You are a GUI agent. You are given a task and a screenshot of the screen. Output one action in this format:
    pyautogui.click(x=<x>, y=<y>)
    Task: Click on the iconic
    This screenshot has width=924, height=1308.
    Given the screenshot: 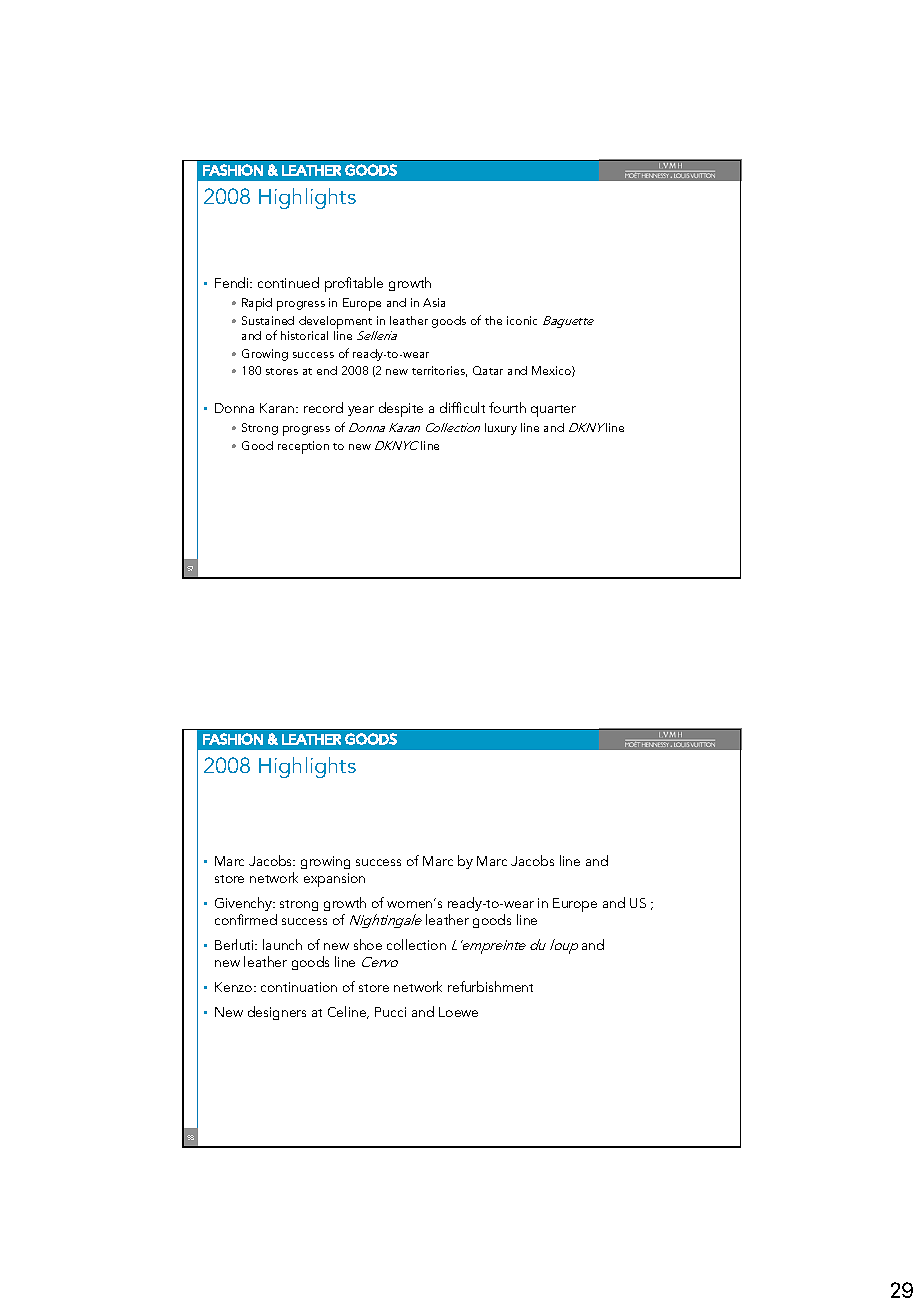 What is the action you would take?
    pyautogui.click(x=522, y=320)
